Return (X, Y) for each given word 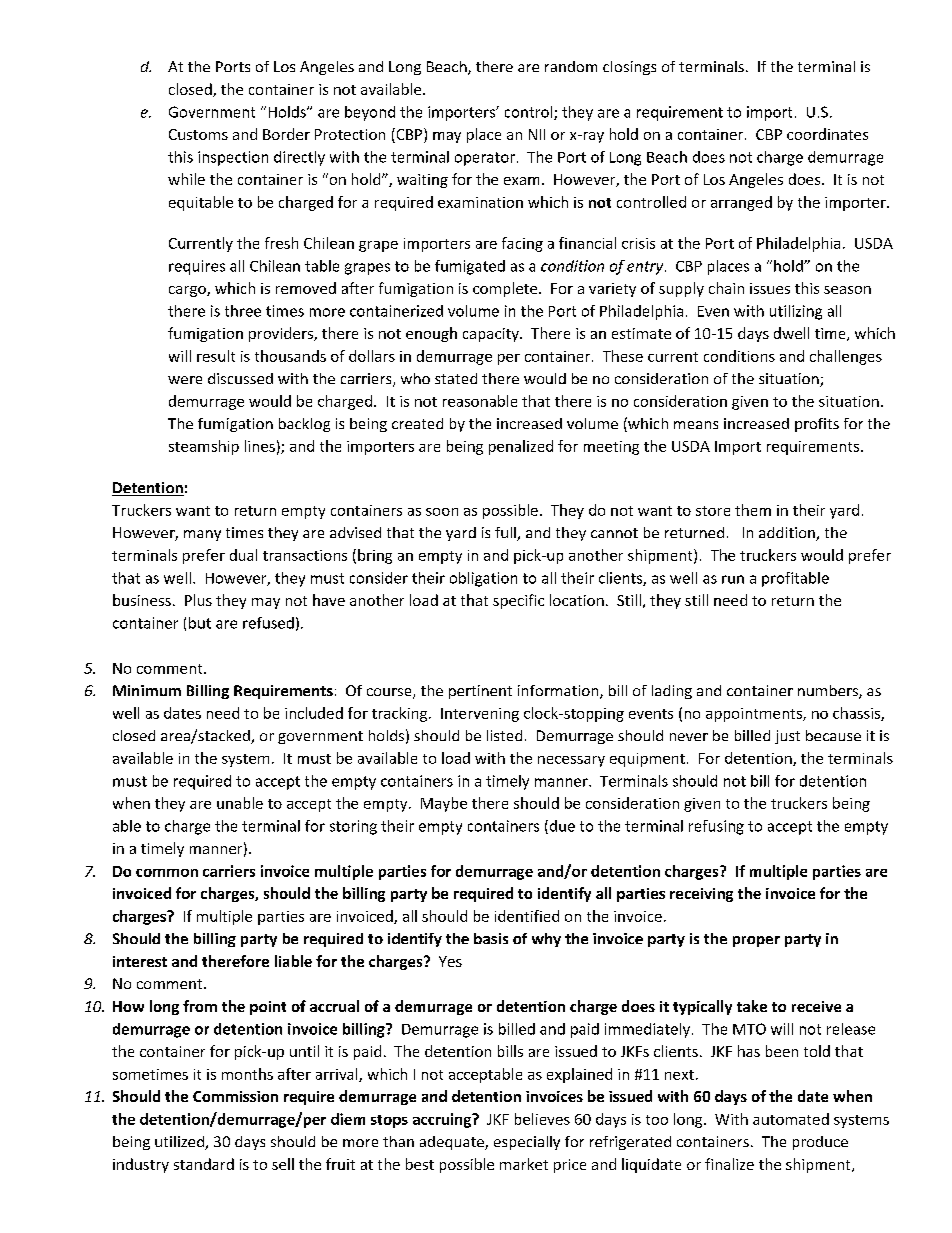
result (216, 356)
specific (518, 601)
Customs (198, 134)
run (733, 579)
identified (527, 916)
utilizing (796, 312)
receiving (701, 895)
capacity (492, 335)
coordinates (827, 134)
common (167, 873)
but (200, 623)
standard (204, 1164)
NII (537, 134)
